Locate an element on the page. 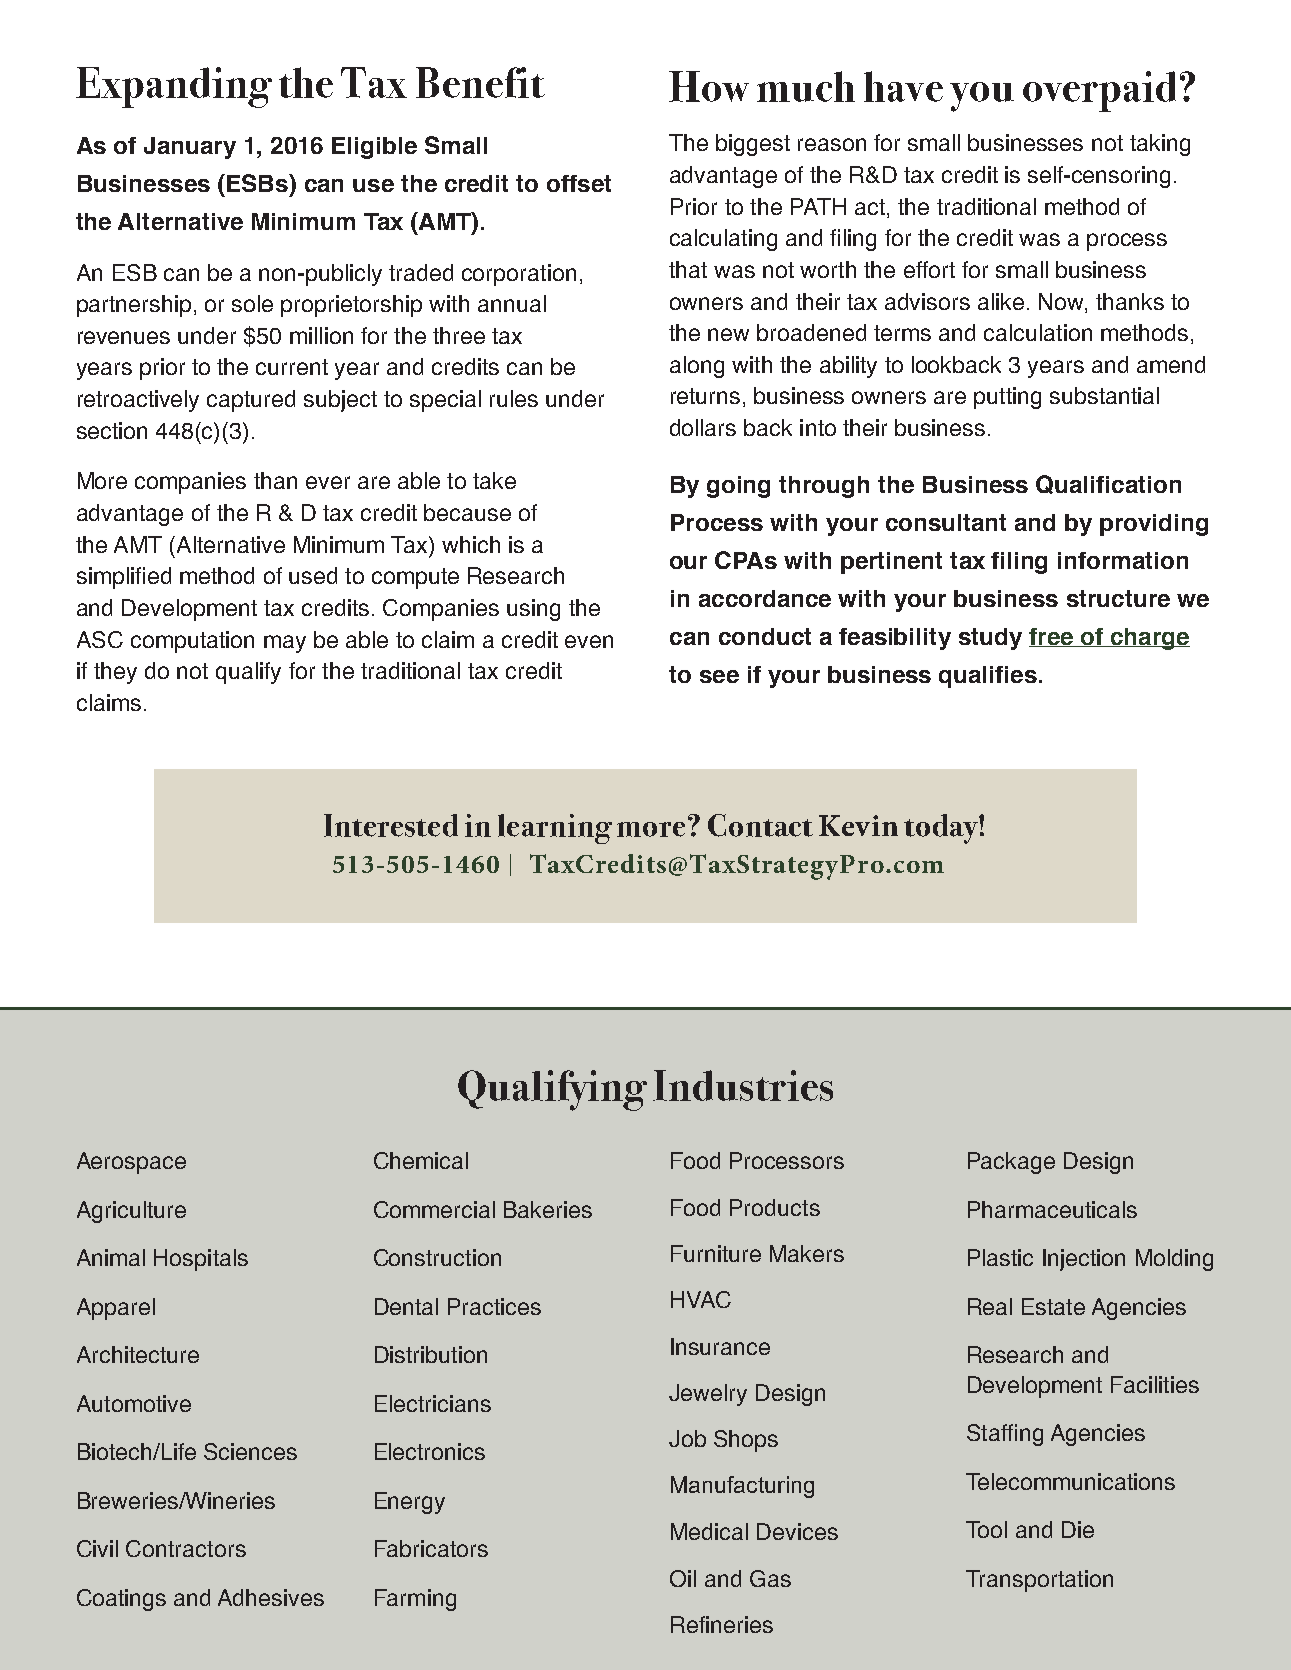 The height and width of the document is (1670, 1291). Industries is located at coordinates (743, 1085).
